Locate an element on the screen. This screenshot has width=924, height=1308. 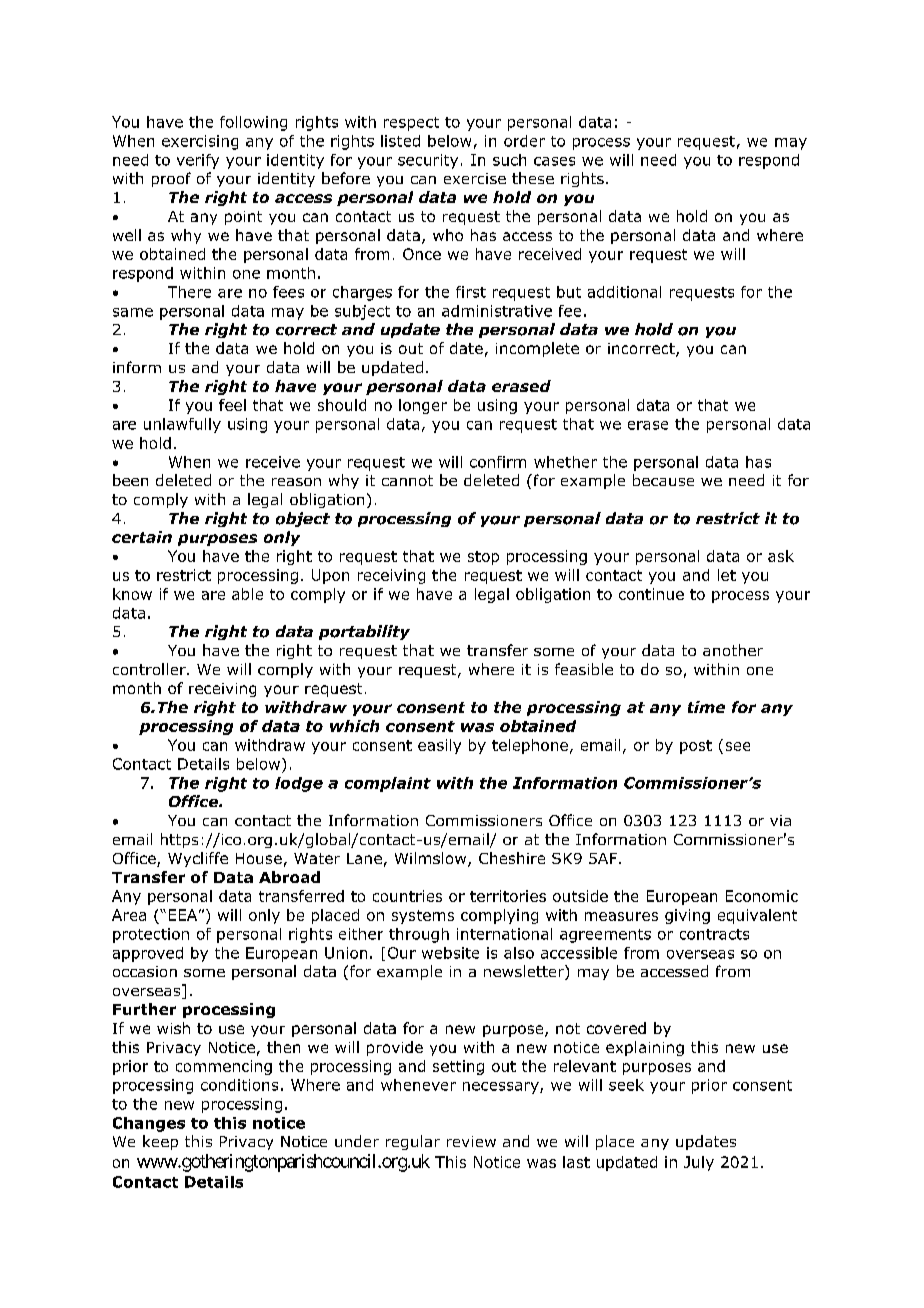
controller is located at coordinates (150, 669).
